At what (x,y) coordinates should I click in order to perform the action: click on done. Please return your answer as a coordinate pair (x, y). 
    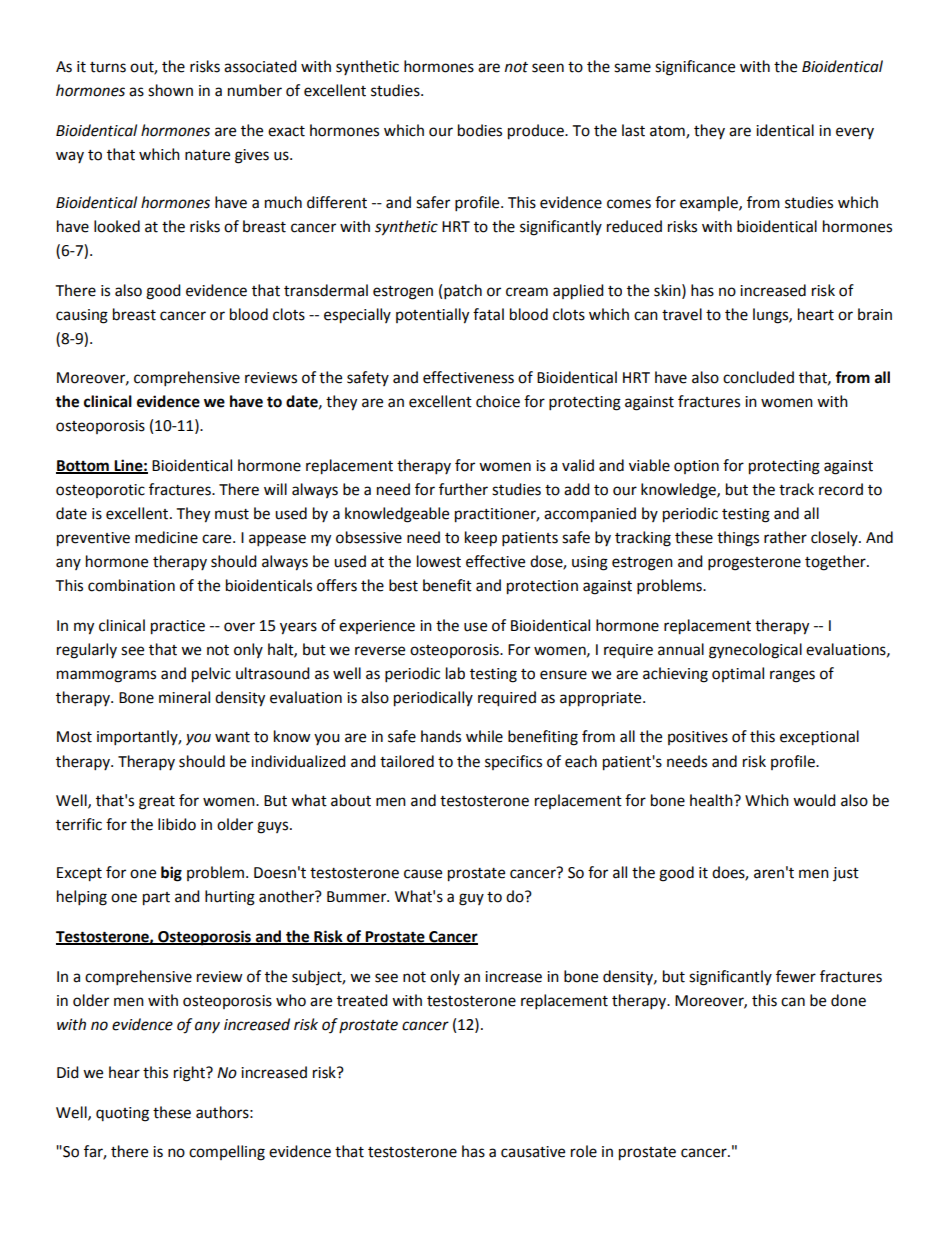
    Looking at the image, I should click on (848, 1000).
